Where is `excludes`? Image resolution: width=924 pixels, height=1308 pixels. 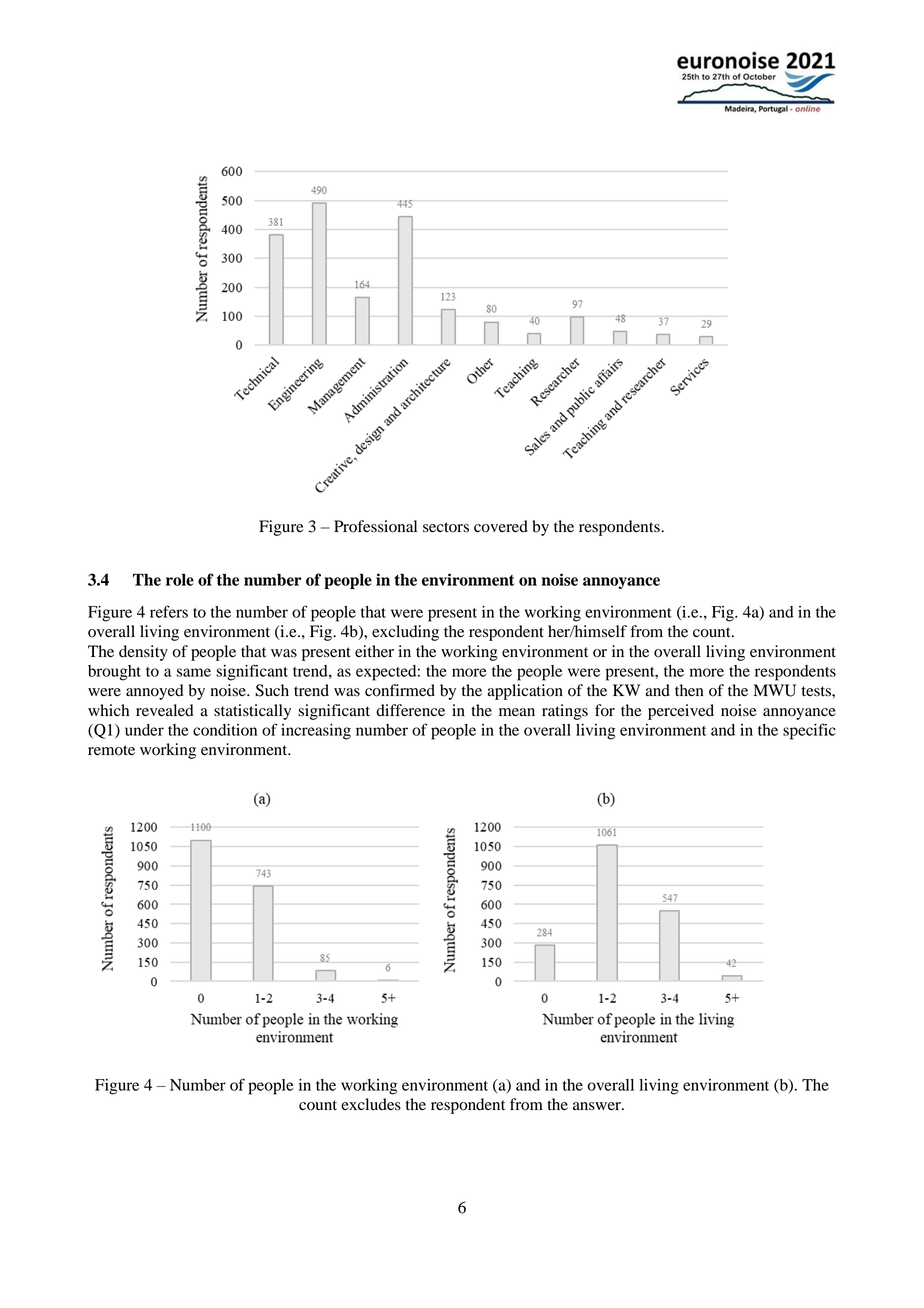 excludes is located at coordinates (371, 1104).
